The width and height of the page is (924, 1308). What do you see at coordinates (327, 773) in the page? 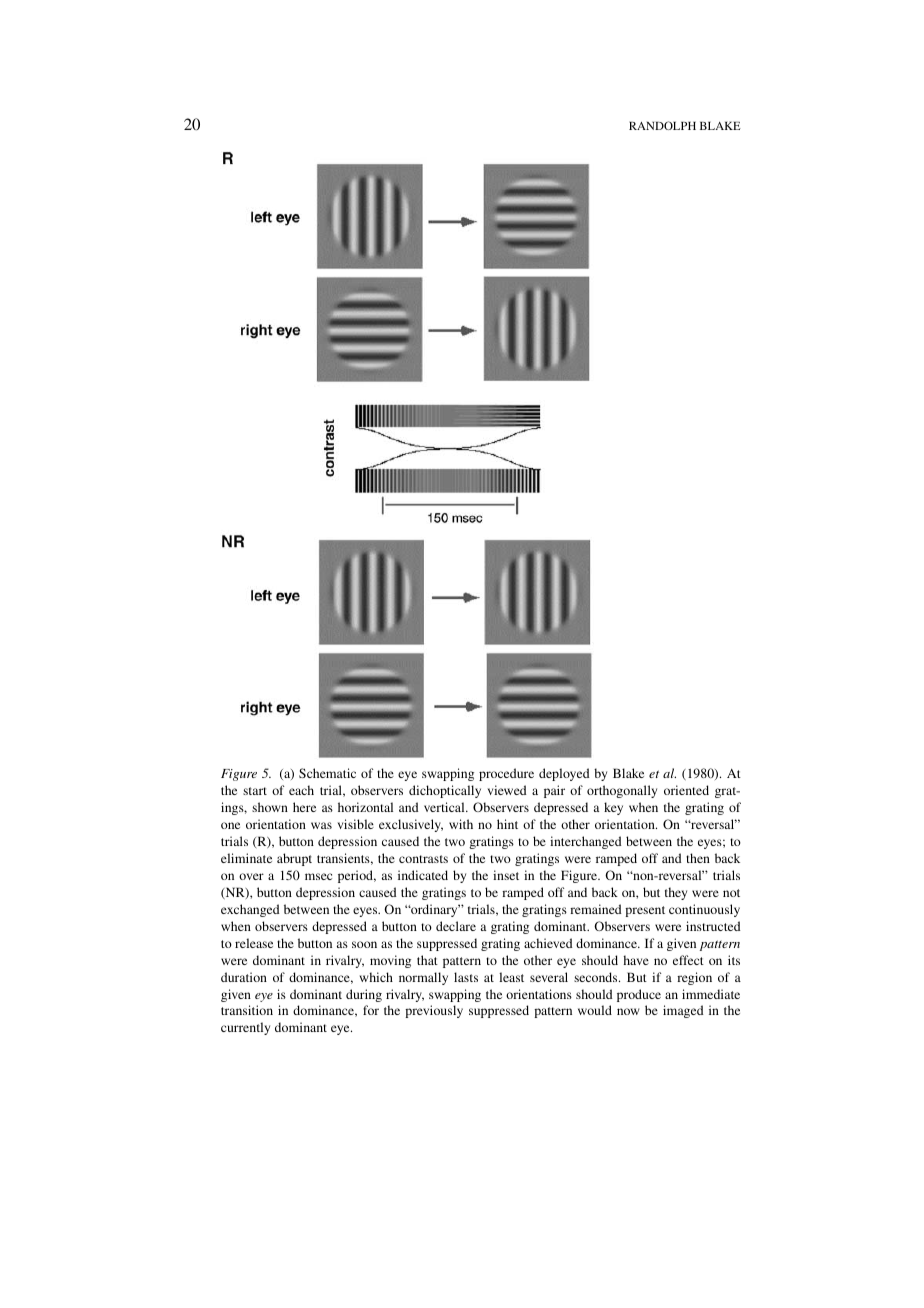
I see `Schematic` at bounding box center [327, 773].
